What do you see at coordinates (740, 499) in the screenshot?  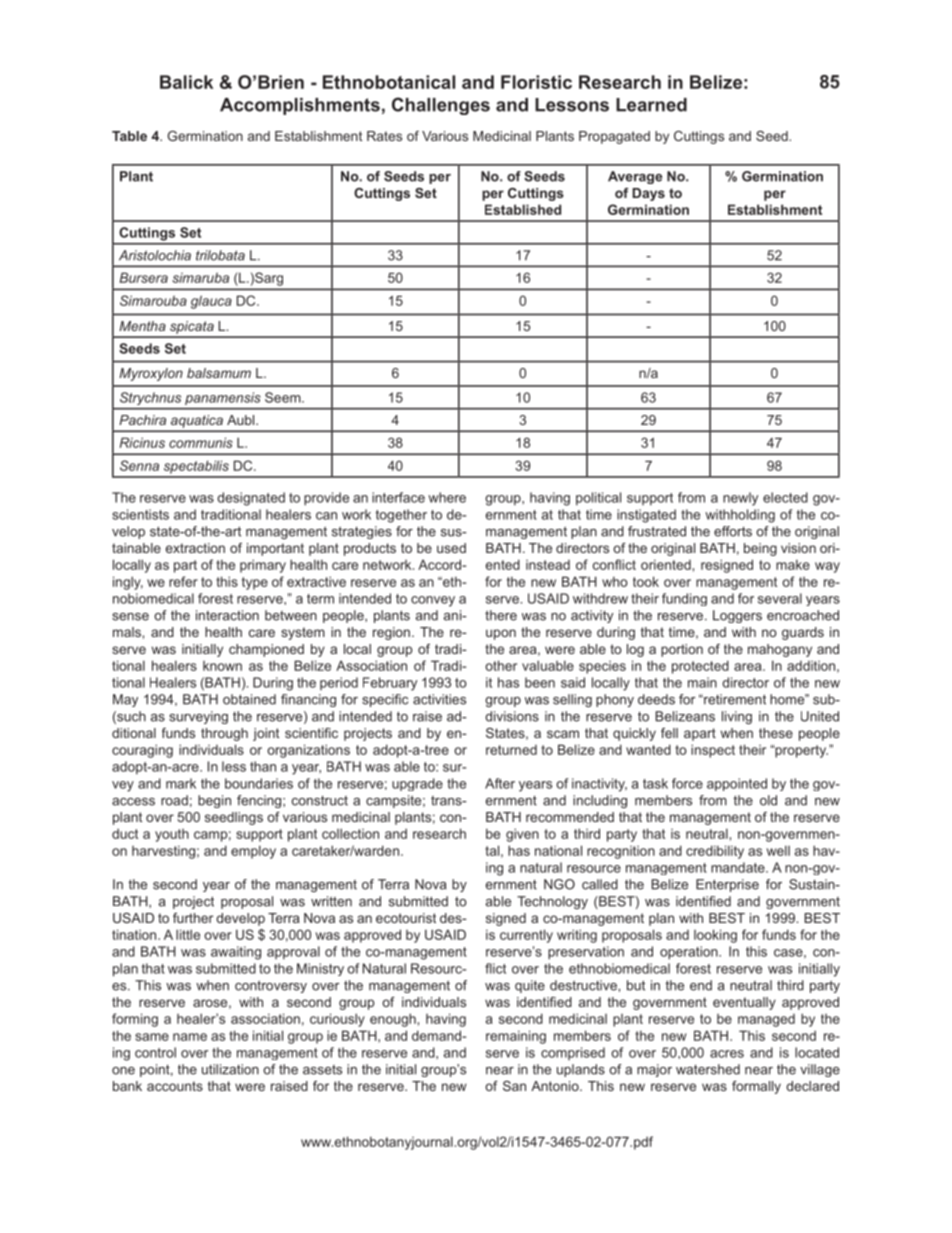 I see `newly` at bounding box center [740, 499].
